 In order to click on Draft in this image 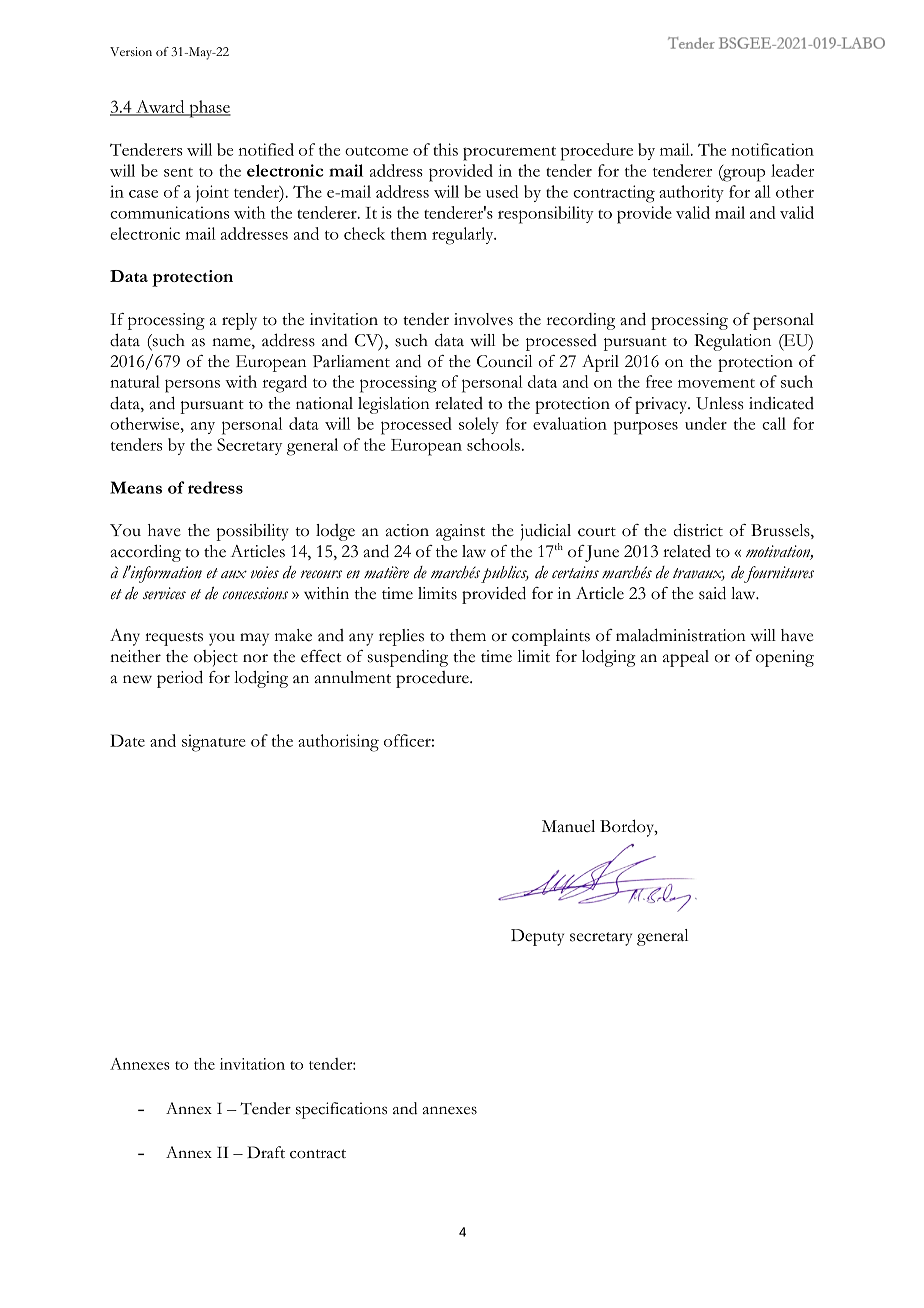, I will do `click(266, 1152)`.
